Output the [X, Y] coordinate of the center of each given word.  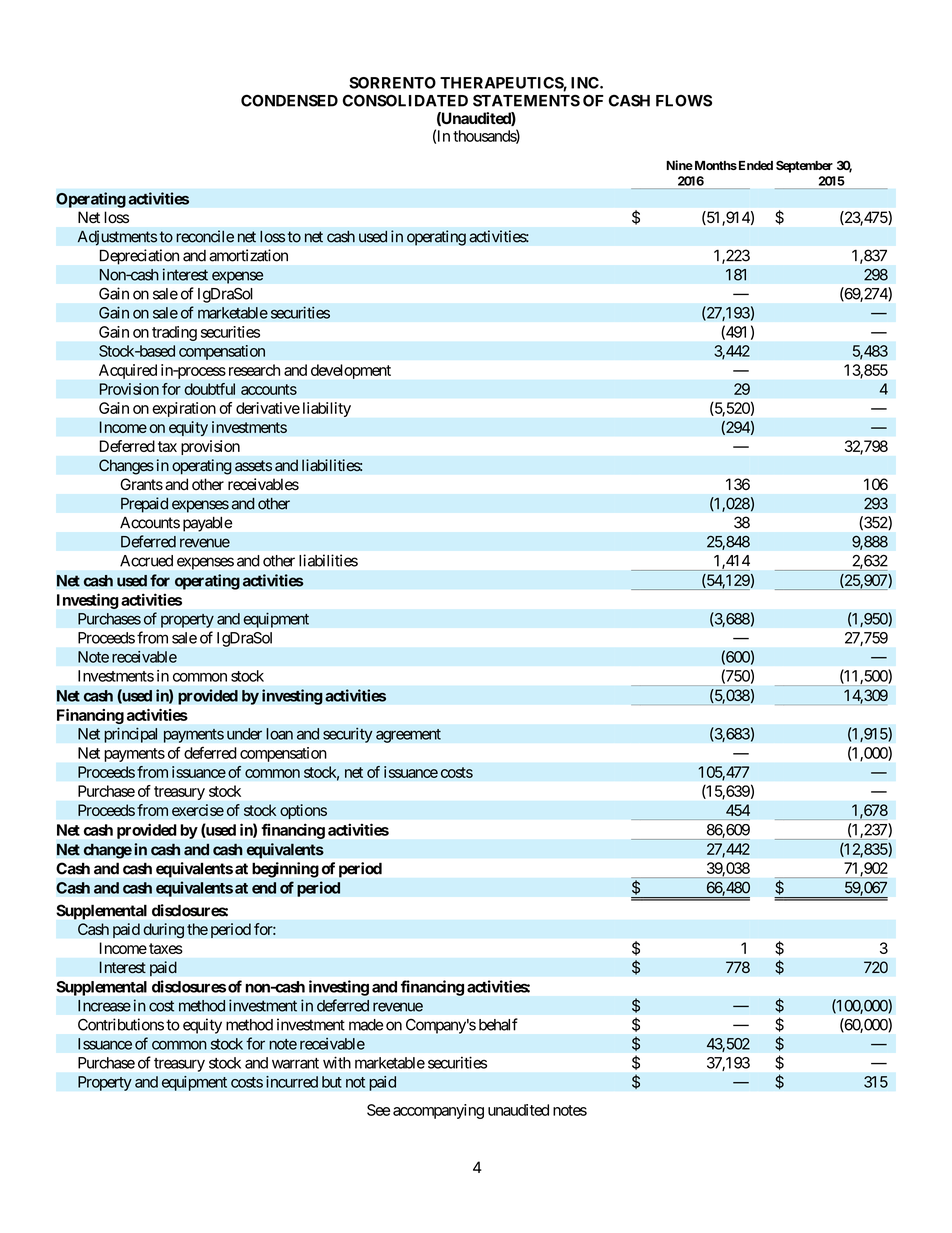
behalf [498, 1024]
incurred [292, 1082]
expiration [184, 409]
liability [327, 409]
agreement [408, 736]
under [244, 734]
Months [714, 165]
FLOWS [684, 101]
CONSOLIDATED [405, 100]
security [348, 735]
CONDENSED [289, 100]
